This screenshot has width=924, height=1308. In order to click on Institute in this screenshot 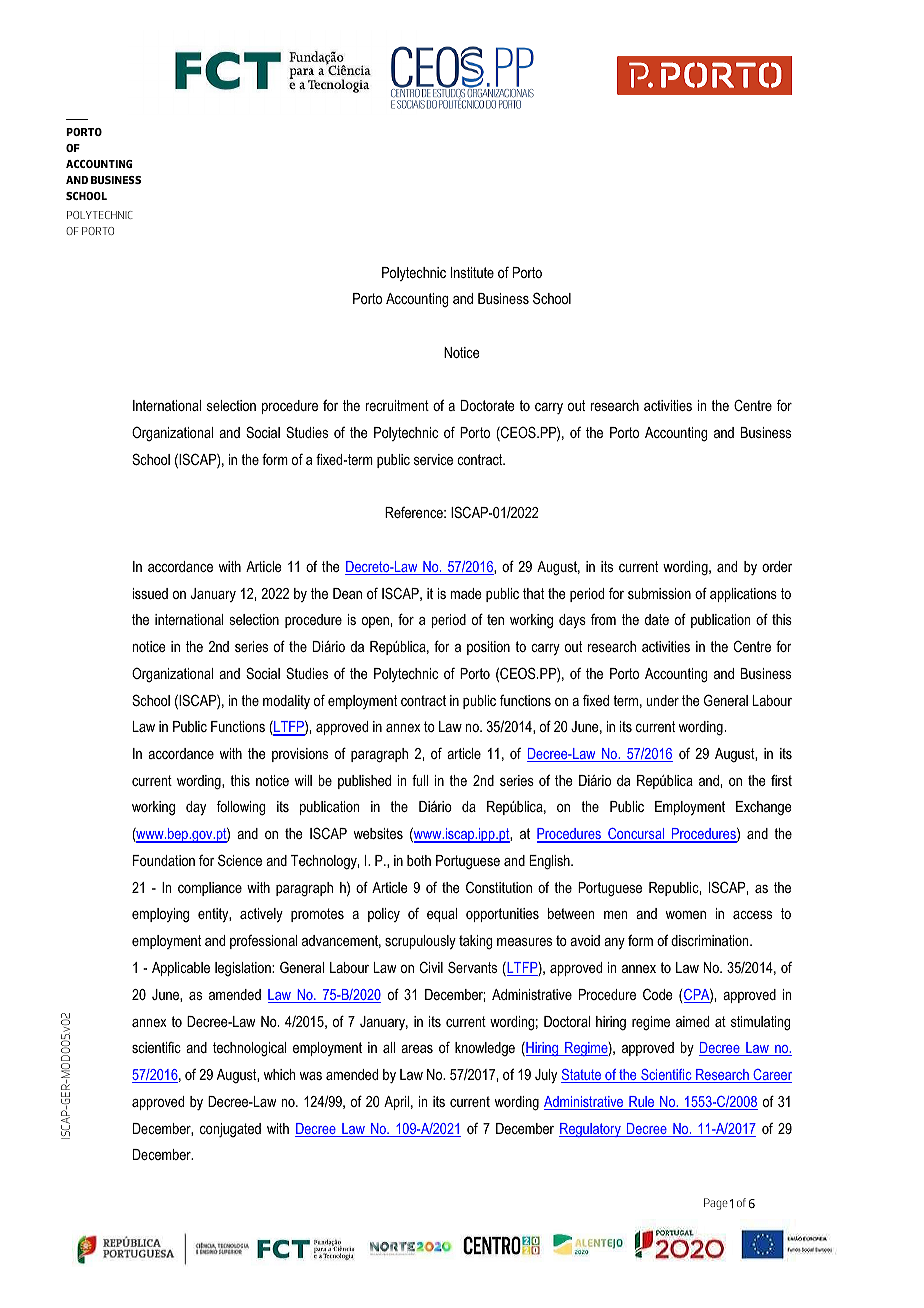, I will do `click(472, 272)`.
